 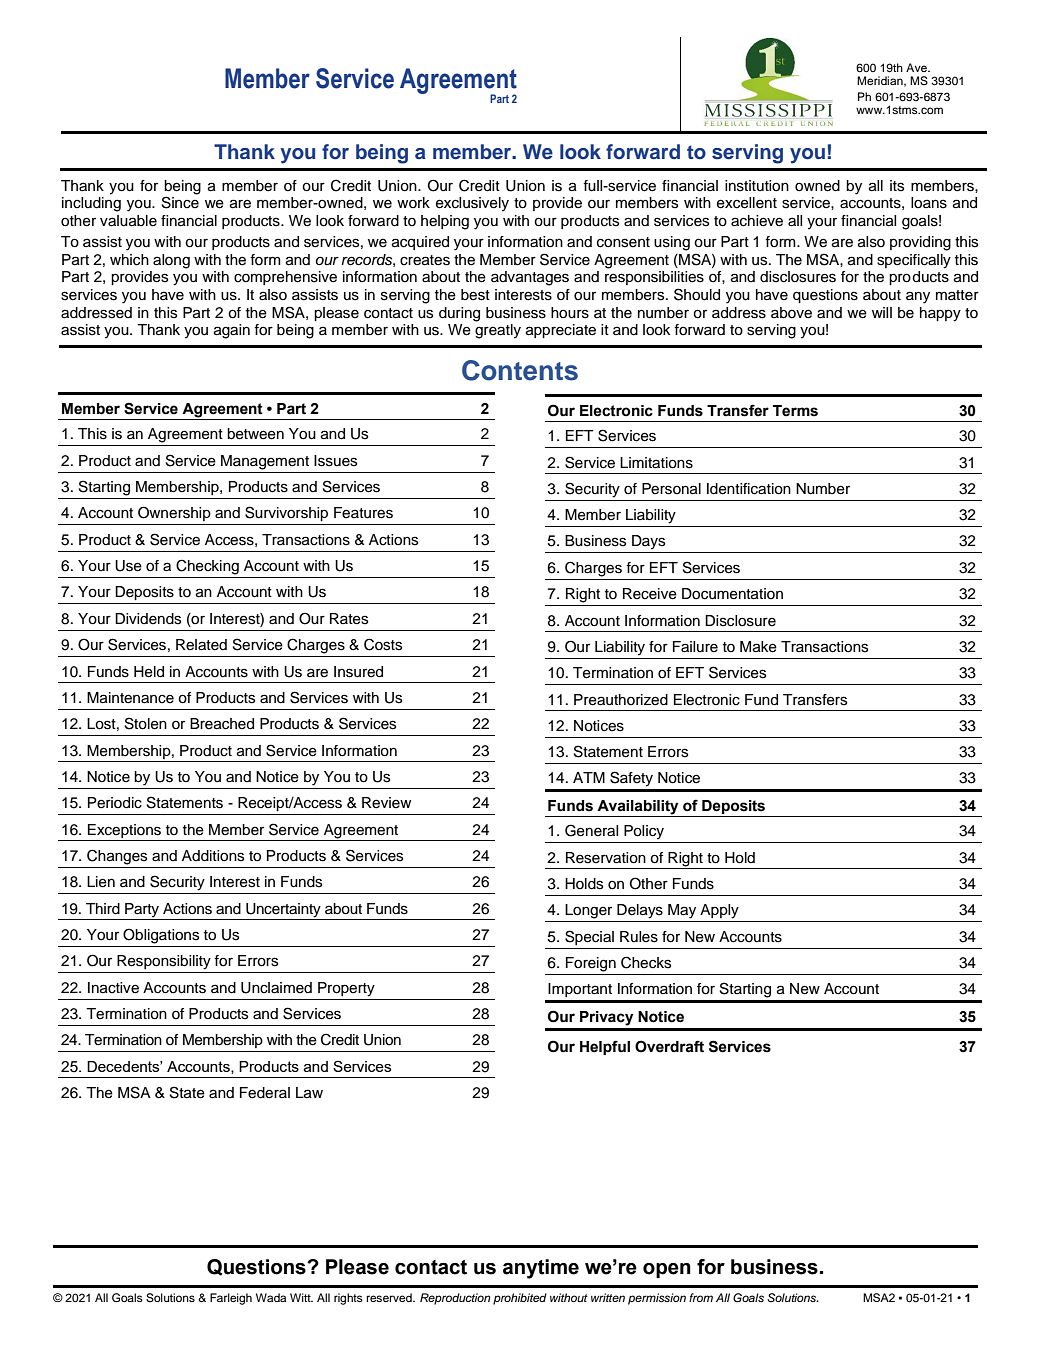 What do you see at coordinates (472, 204) in the document?
I see `exclusively` at bounding box center [472, 204].
